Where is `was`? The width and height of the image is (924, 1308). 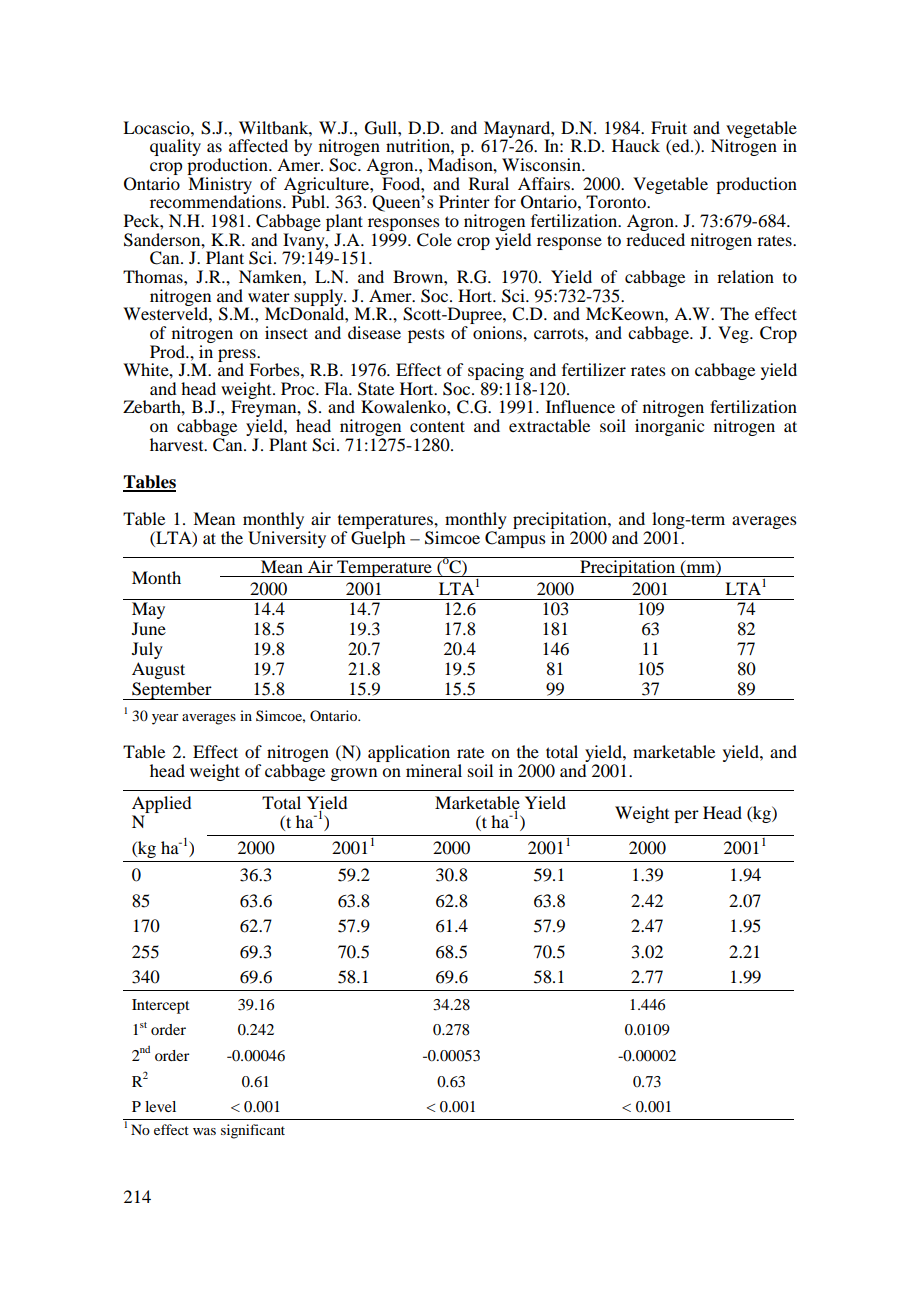 was is located at coordinates (204, 1131).
